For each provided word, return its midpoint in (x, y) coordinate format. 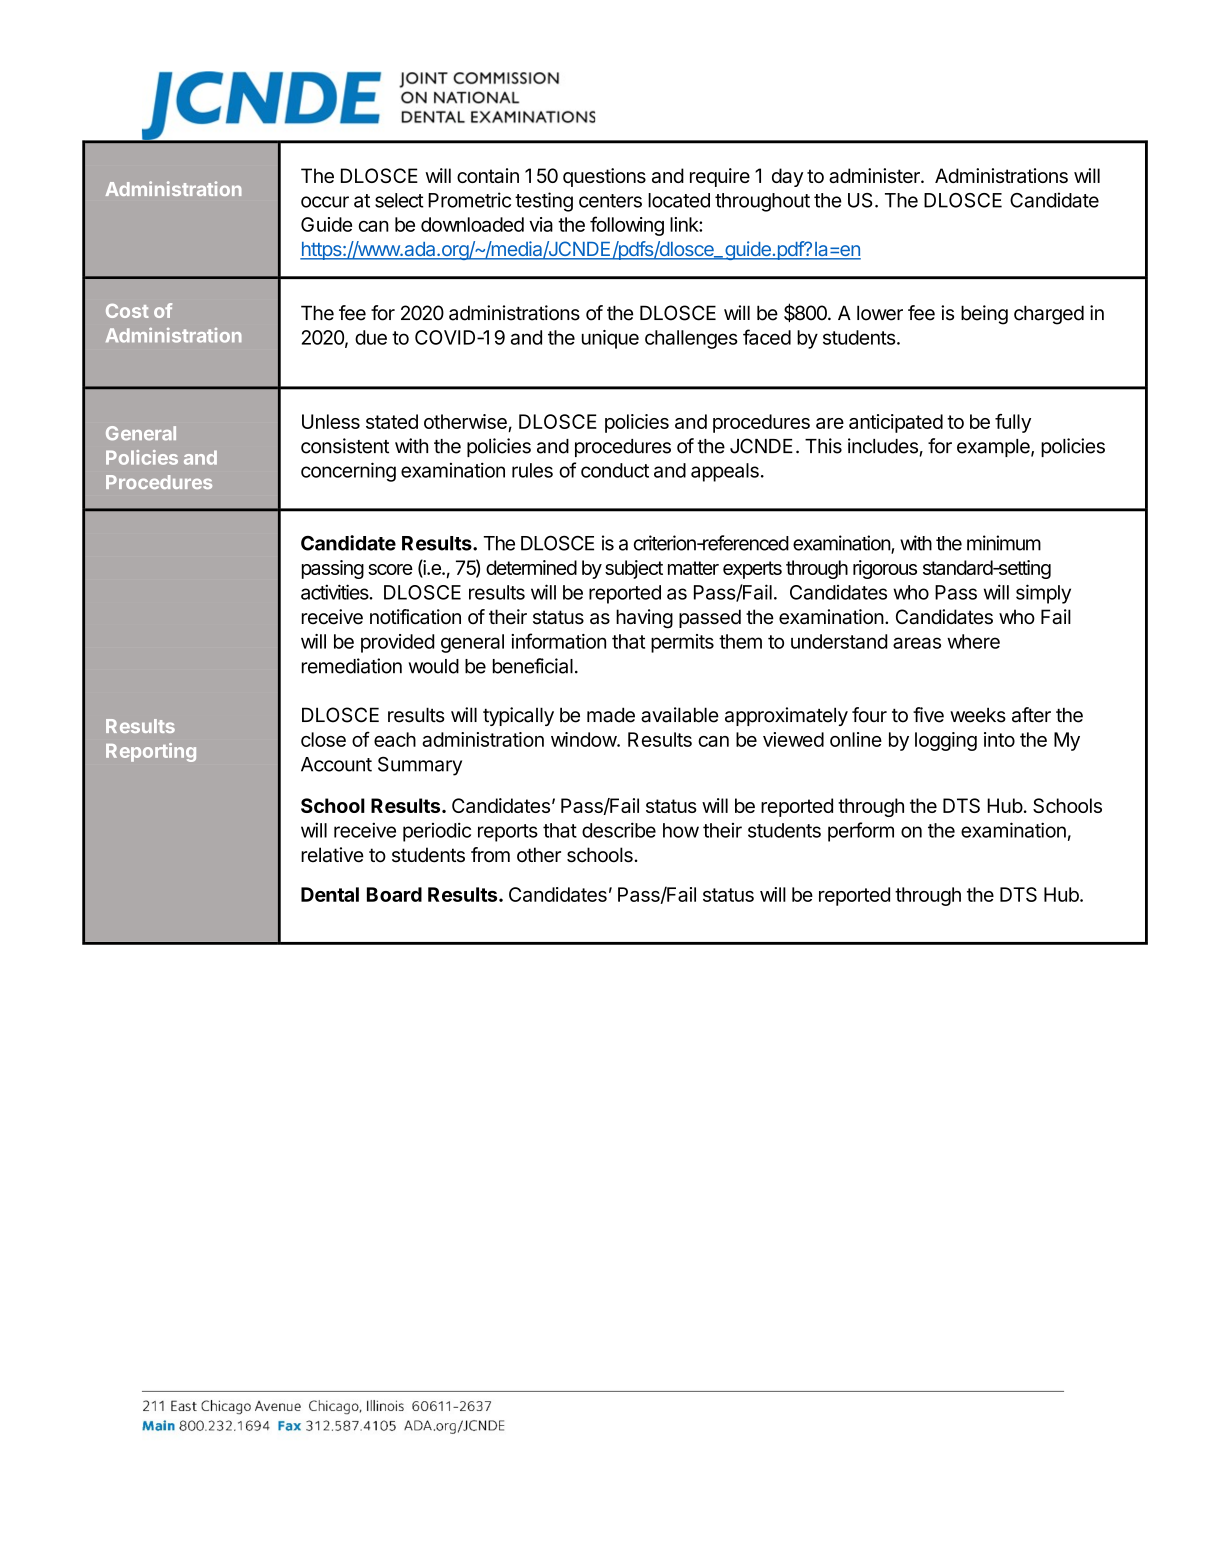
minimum (1004, 543)
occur (325, 202)
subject (634, 569)
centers (610, 201)
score (390, 569)
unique (610, 339)
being (984, 315)
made (611, 715)
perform (861, 832)
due (371, 337)
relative (332, 855)
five (928, 715)
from (490, 855)
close (323, 739)
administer (875, 175)
